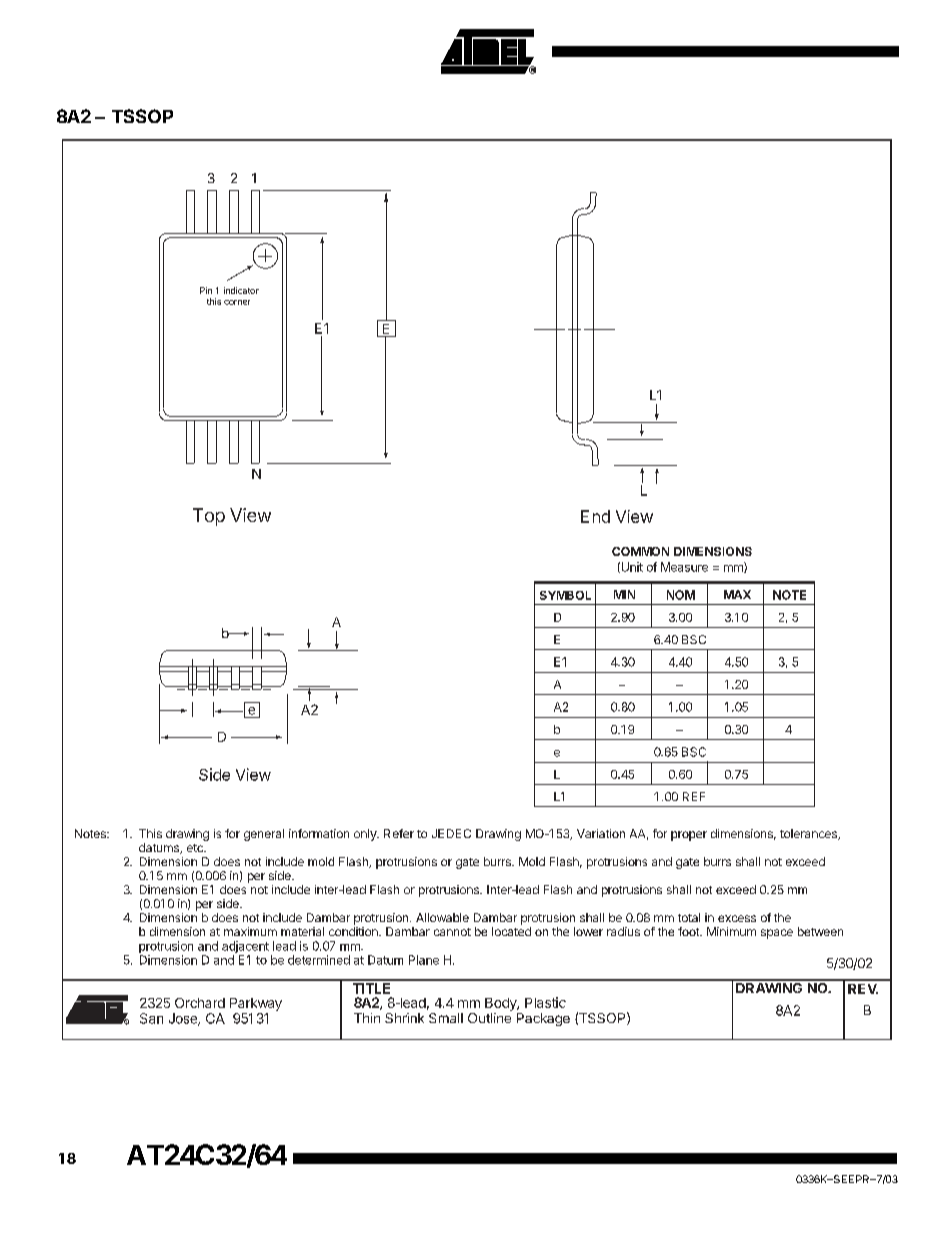  What do you see at coordinates (241, 290) in the screenshot?
I see `indicator` at bounding box center [241, 290].
